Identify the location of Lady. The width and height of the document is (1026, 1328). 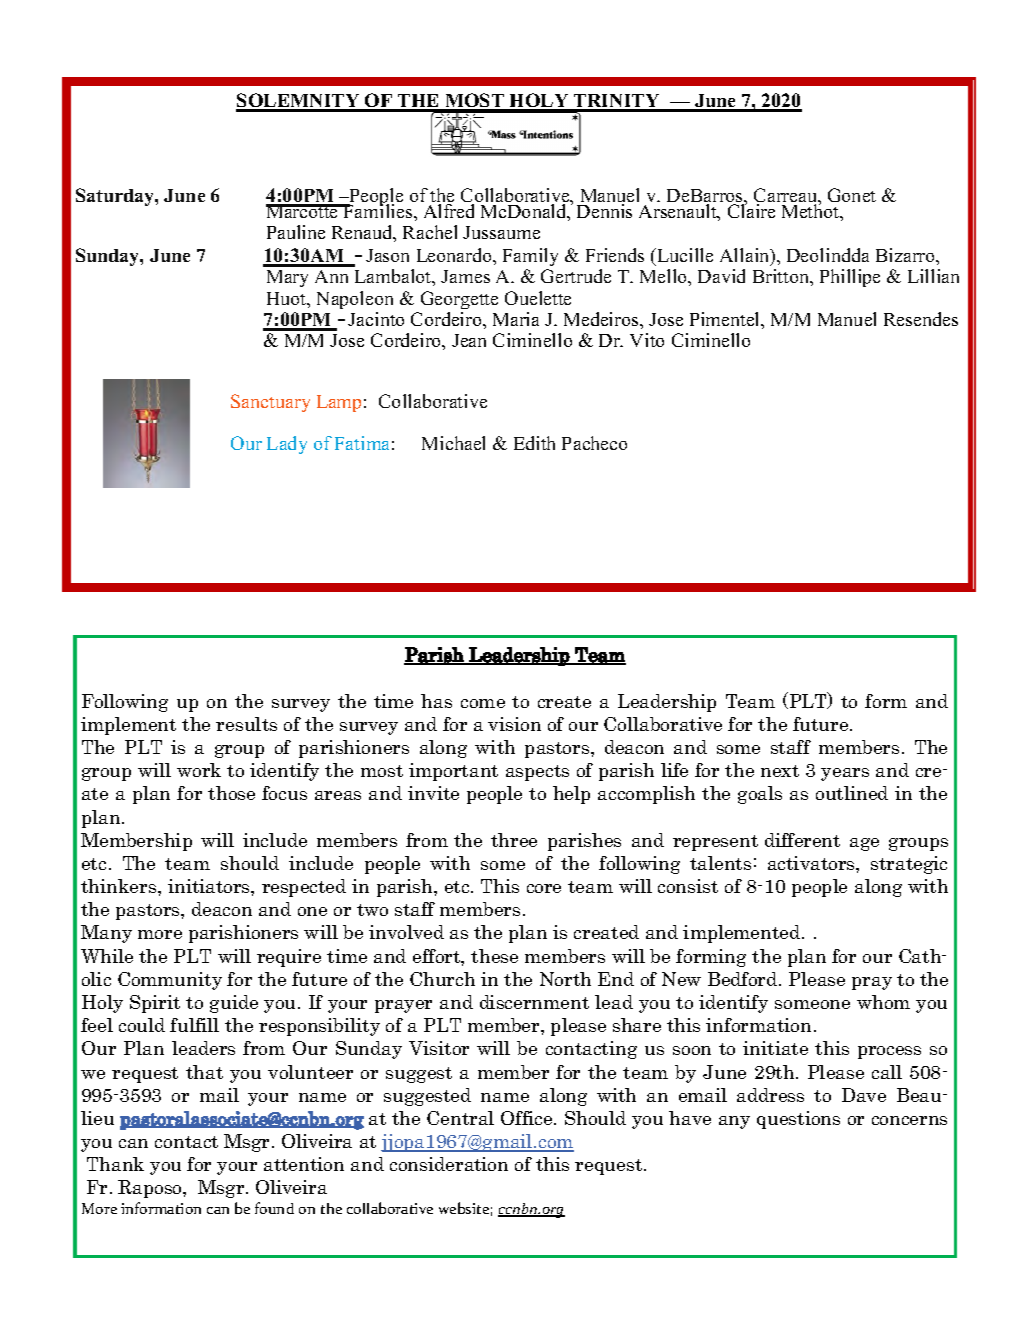
(287, 445).
